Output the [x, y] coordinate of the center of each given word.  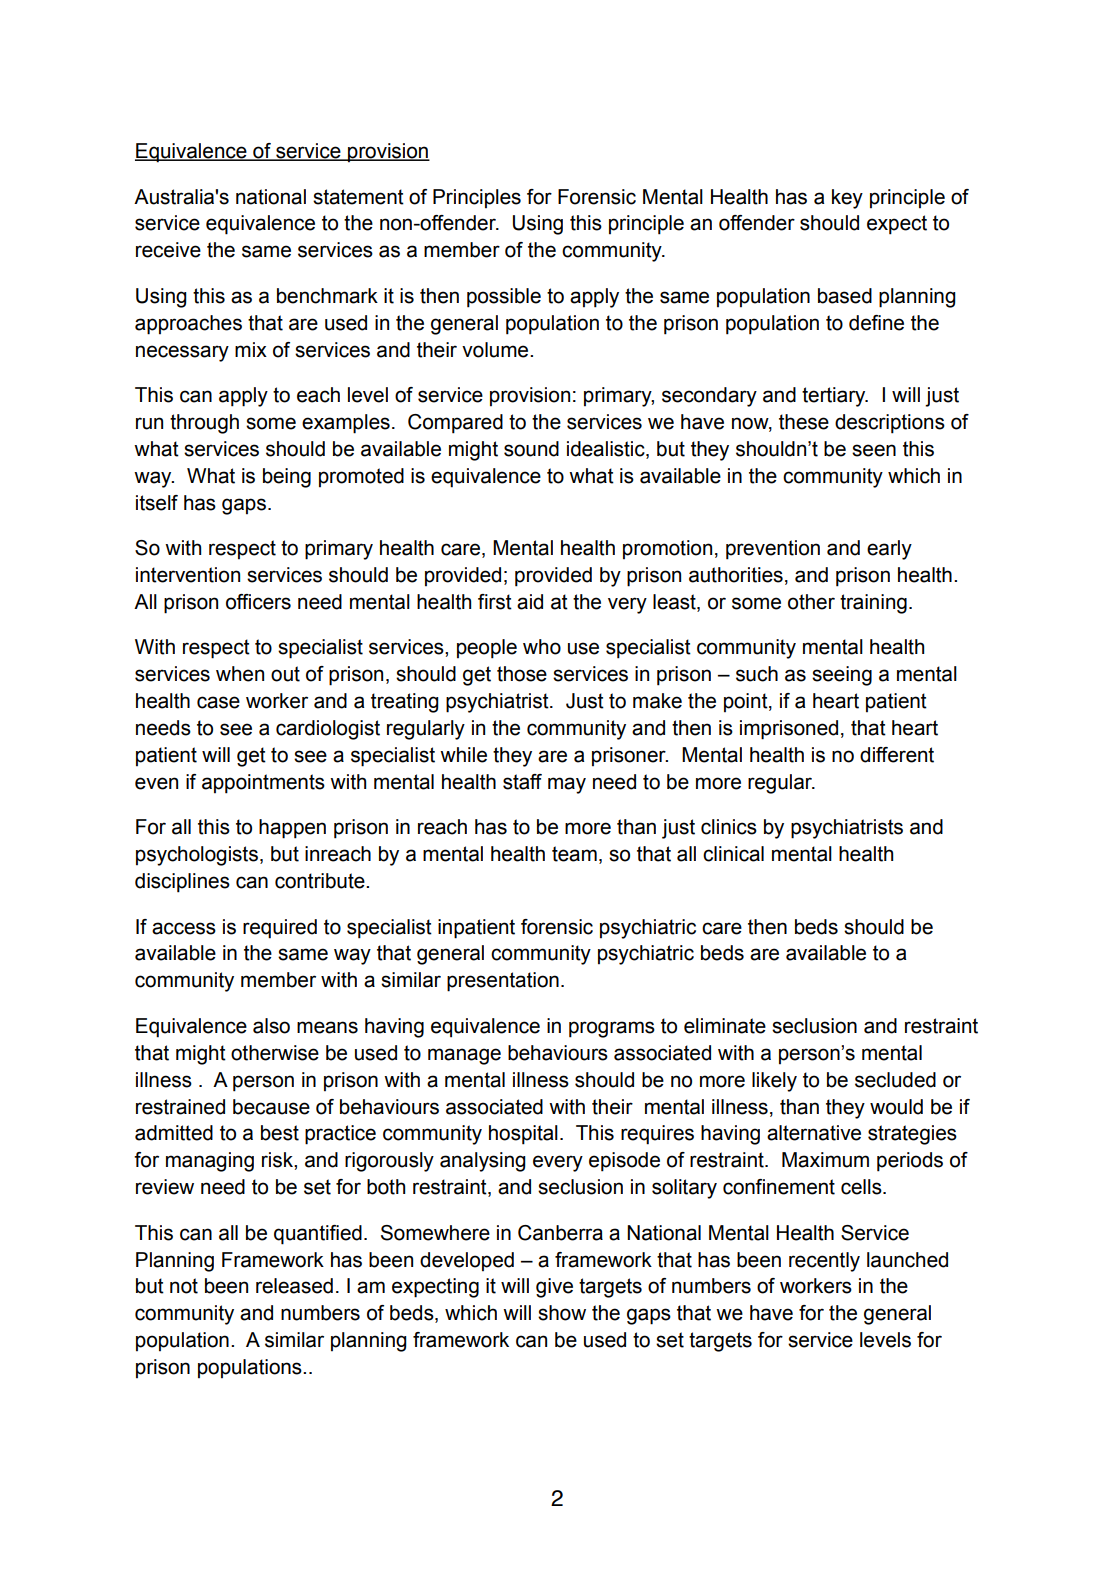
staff [522, 782]
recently [824, 1262]
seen [874, 450]
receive [168, 250]
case [218, 702]
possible [504, 298]
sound [531, 449]
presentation [503, 982]
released [294, 1286]
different [897, 755]
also [271, 1026]
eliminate [725, 1026]
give [554, 1288]
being [287, 478]
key [847, 199]
